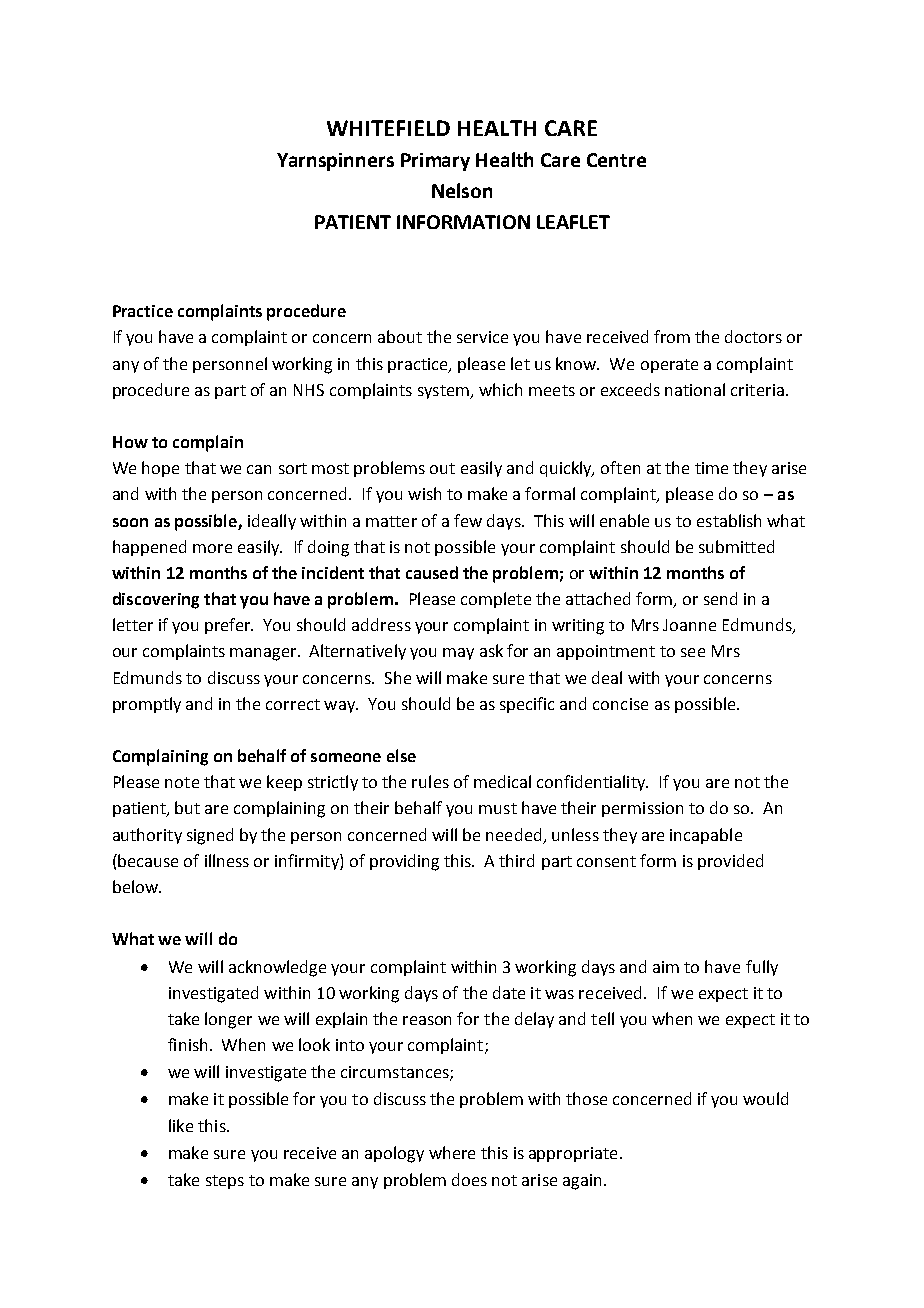 This image has width=924, height=1308. I want to click on WHITEFIELD, so click(388, 128).
